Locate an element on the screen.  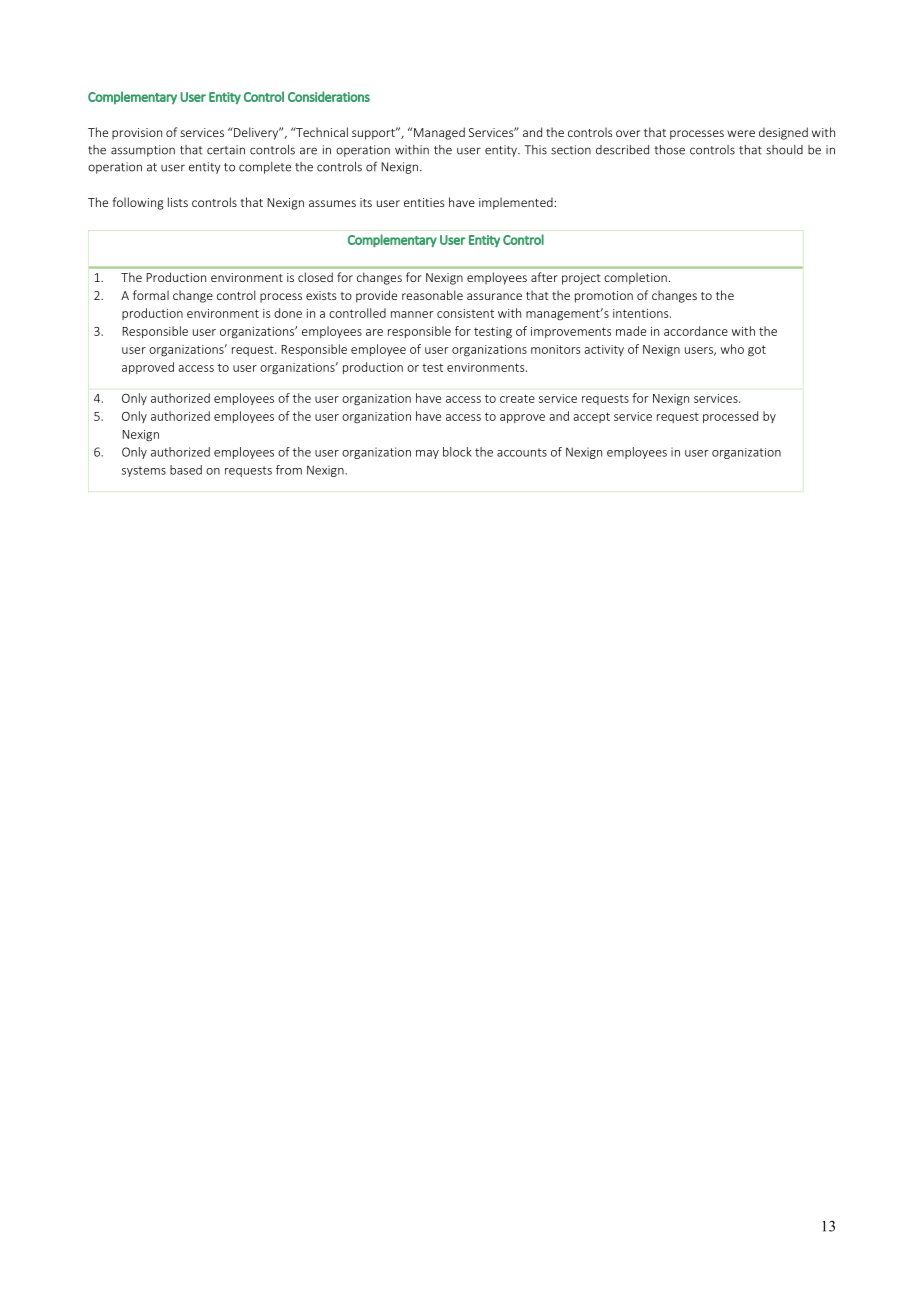
were is located at coordinates (741, 133).
